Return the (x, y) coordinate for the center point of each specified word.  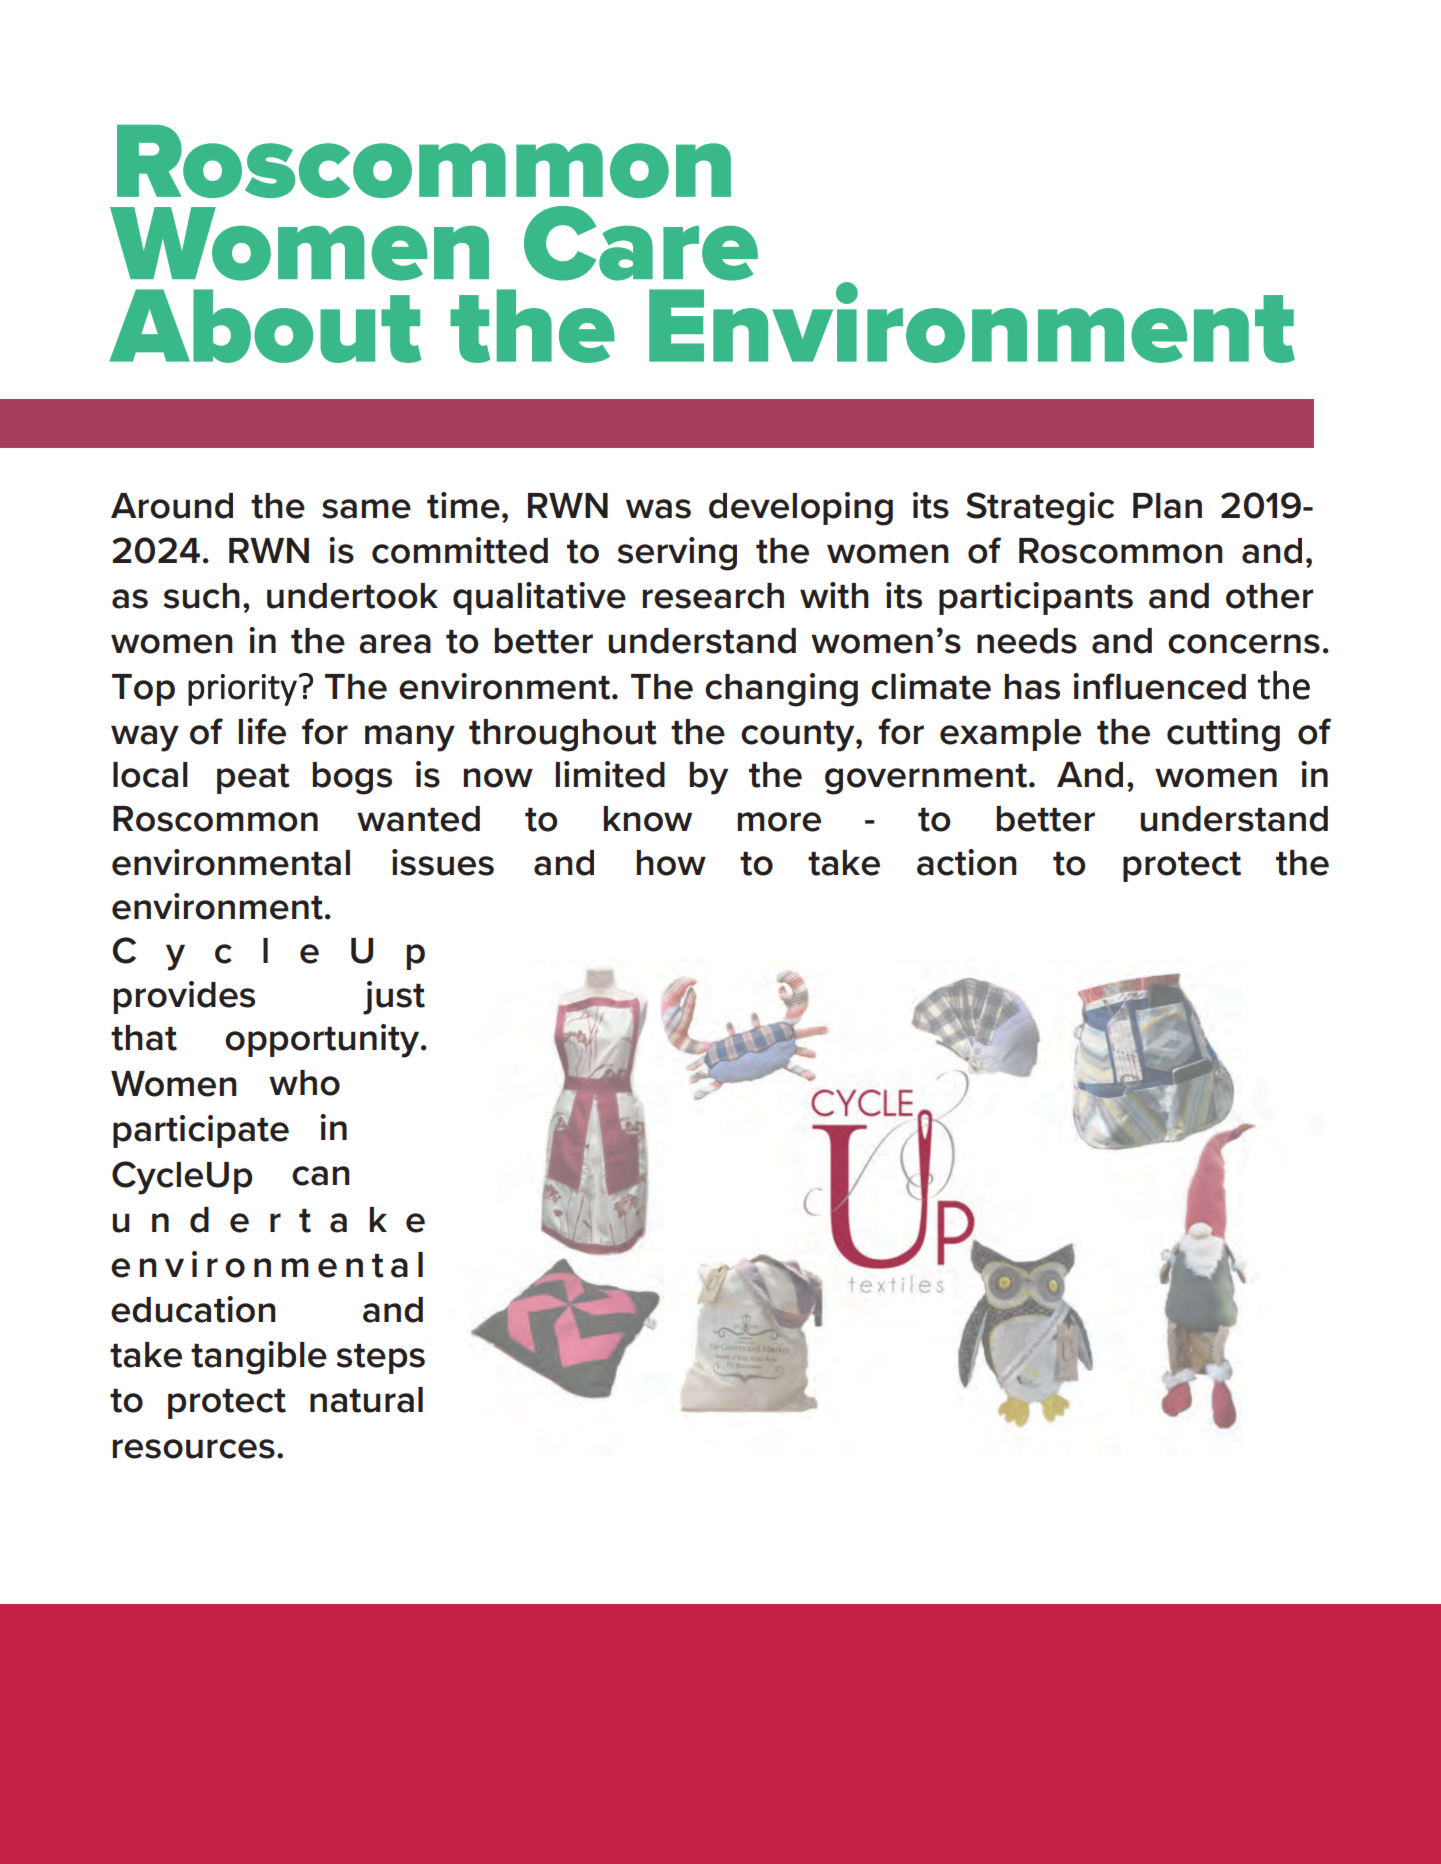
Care (641, 243)
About (265, 326)
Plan (1167, 506)
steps (380, 1359)
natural (366, 1400)
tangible (259, 1358)
